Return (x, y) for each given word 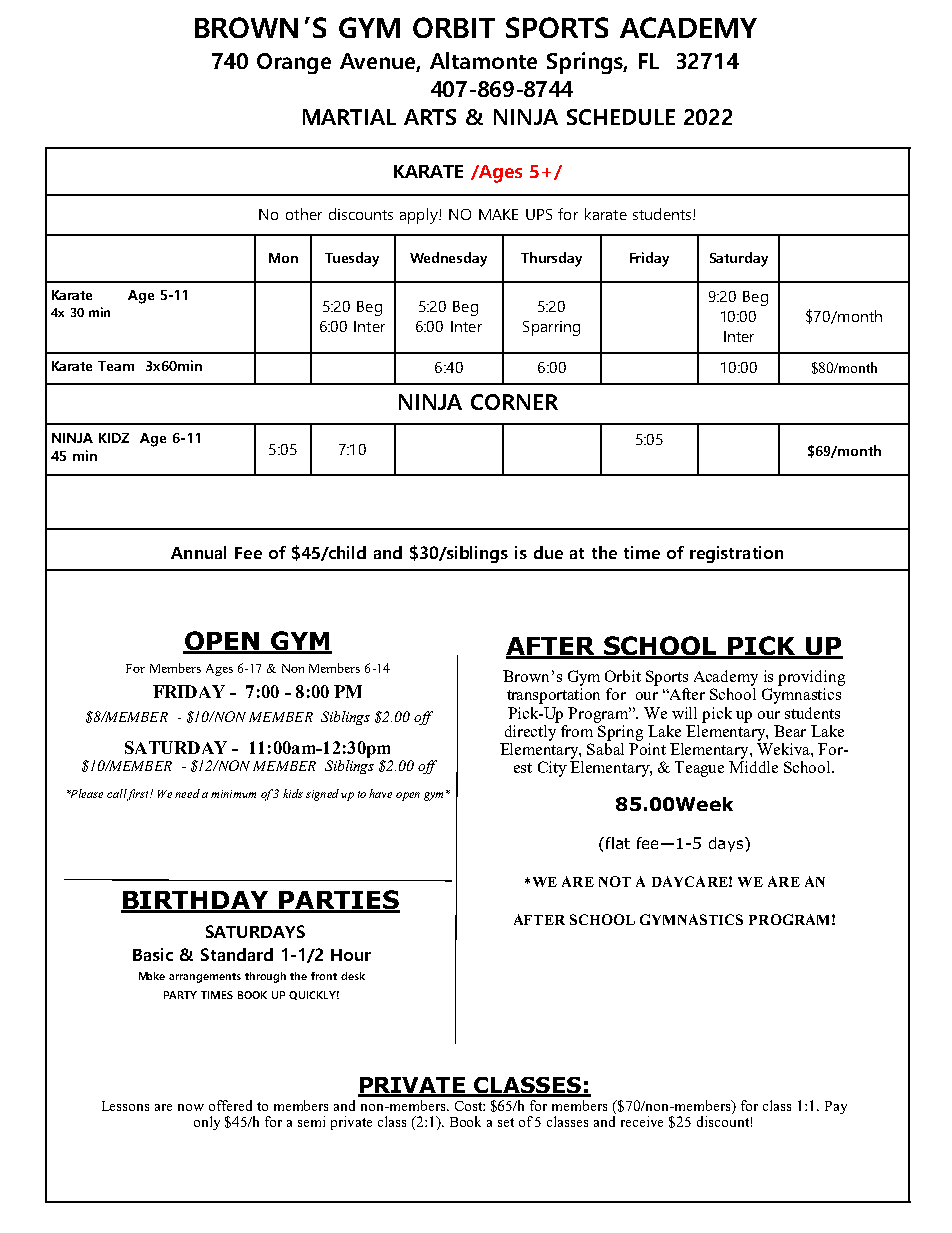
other (304, 214)
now (191, 1107)
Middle (753, 767)
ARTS (430, 117)
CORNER (514, 402)
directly (532, 731)
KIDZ (114, 438)
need (187, 793)
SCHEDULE (621, 117)
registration (736, 554)
